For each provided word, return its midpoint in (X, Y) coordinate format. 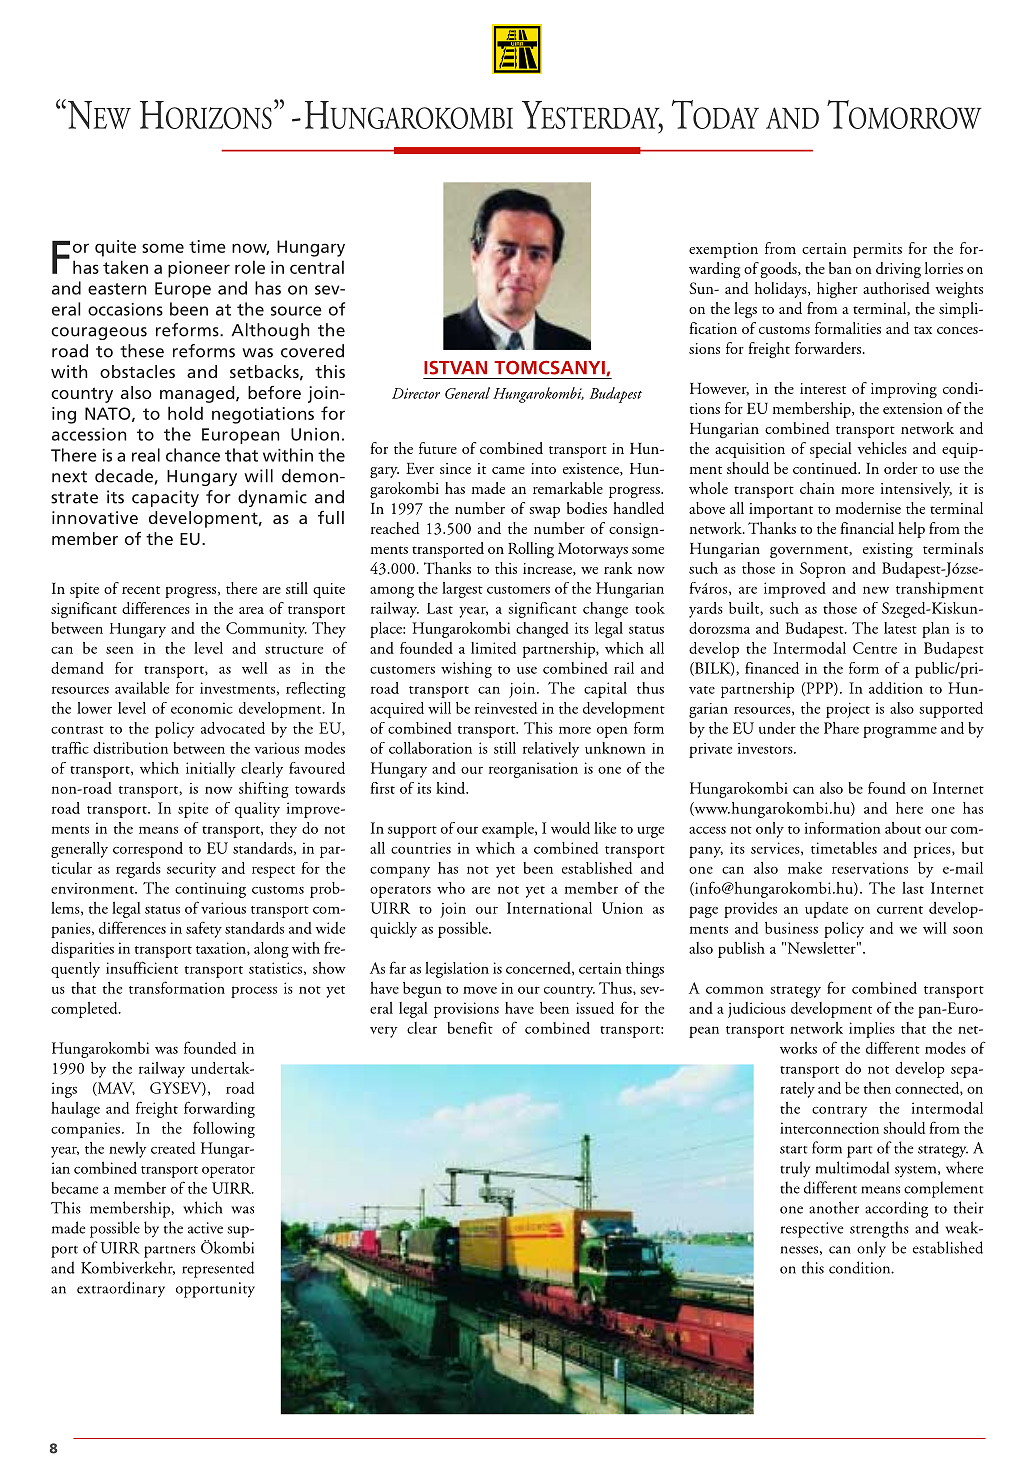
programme (900, 732)
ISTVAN (455, 367)
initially (211, 770)
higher (837, 290)
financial (867, 528)
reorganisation (533, 770)
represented (218, 1269)
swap (544, 512)
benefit (470, 1027)
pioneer (199, 269)
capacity (165, 498)
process (254, 992)
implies (872, 1030)
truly (795, 1169)
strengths (879, 1229)
